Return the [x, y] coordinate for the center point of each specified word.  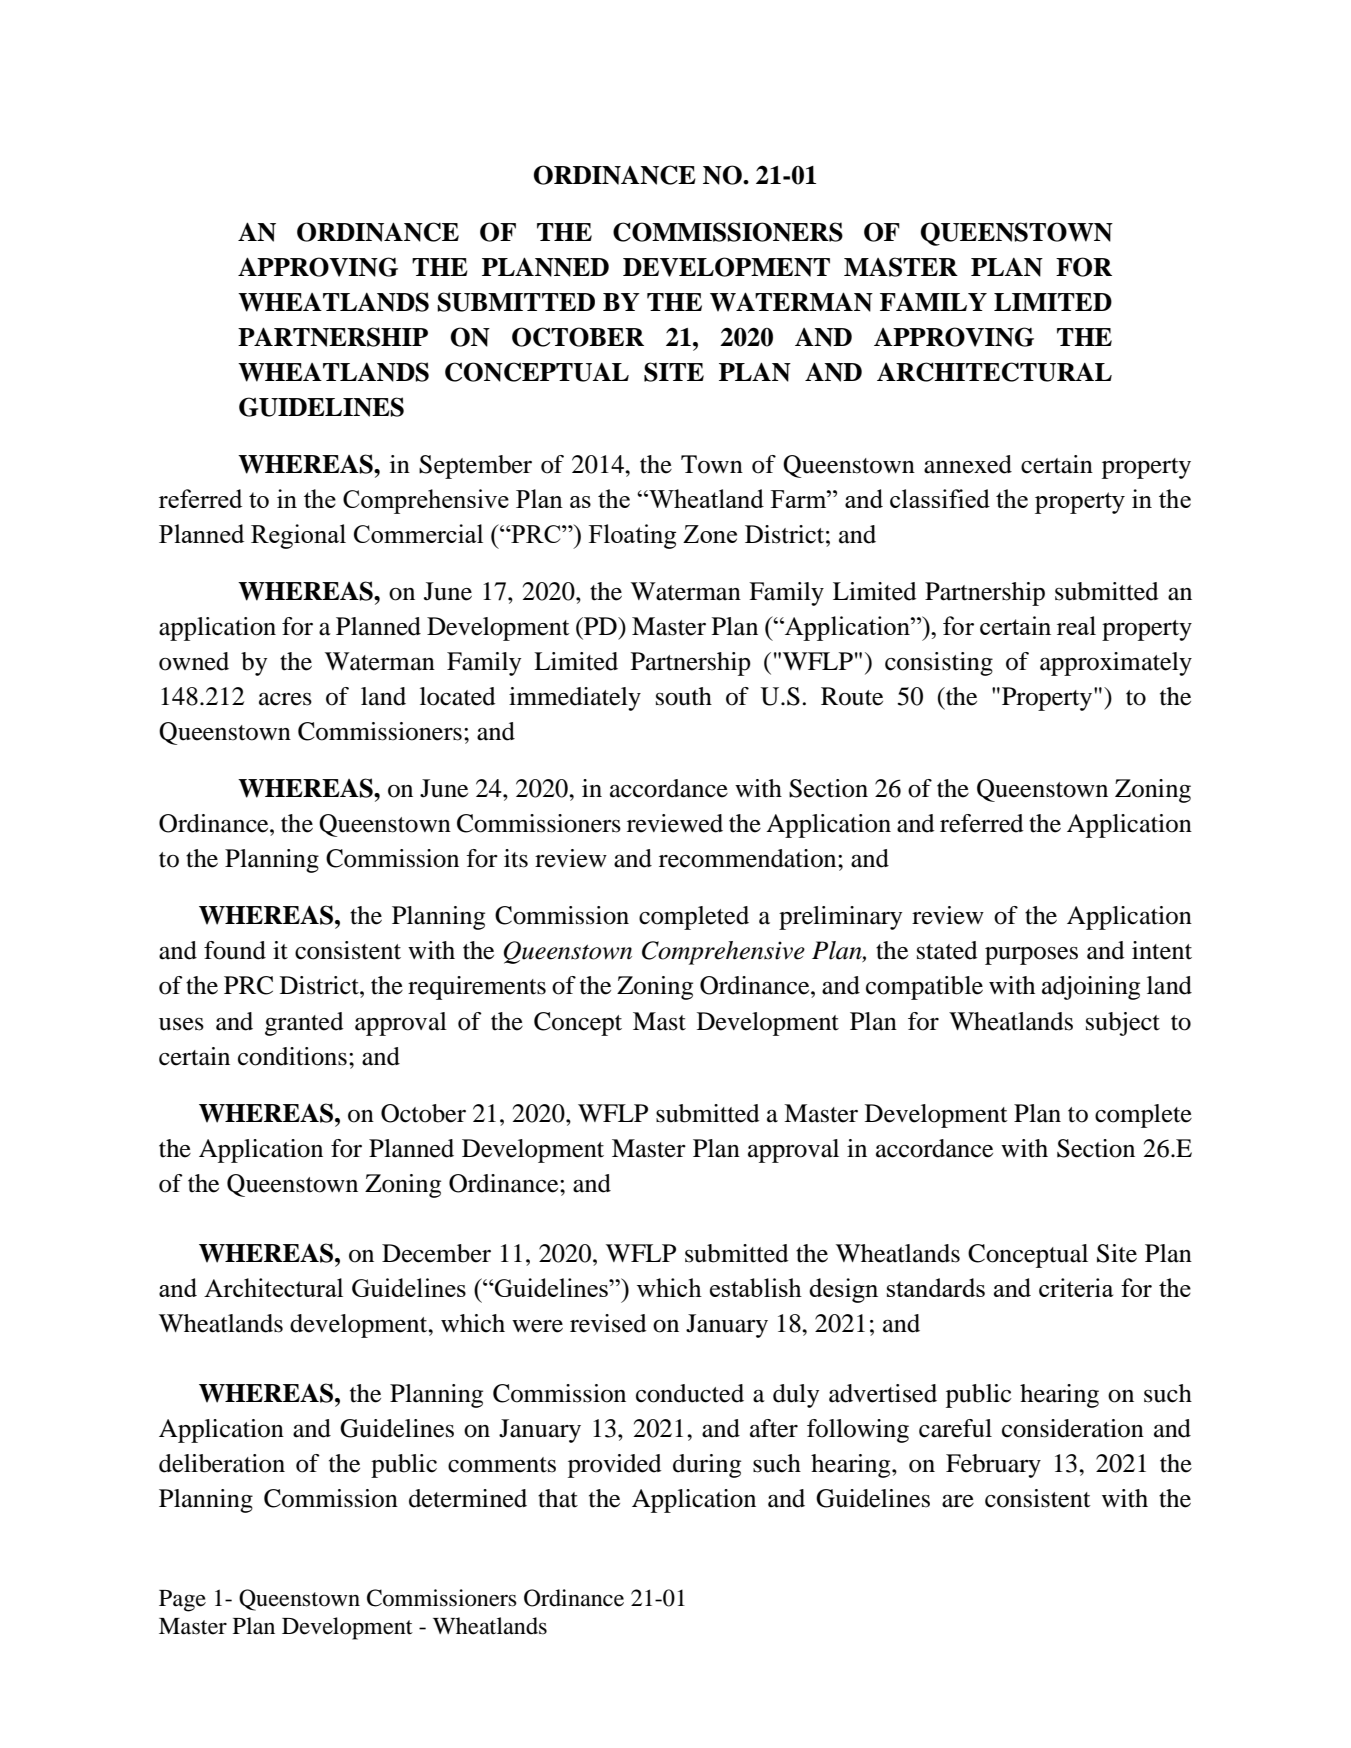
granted [304, 1024]
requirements [477, 988]
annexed [968, 464]
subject [1123, 1024]
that [558, 1498]
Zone [710, 534]
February [993, 1466]
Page [182, 1601]
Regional [298, 536]
